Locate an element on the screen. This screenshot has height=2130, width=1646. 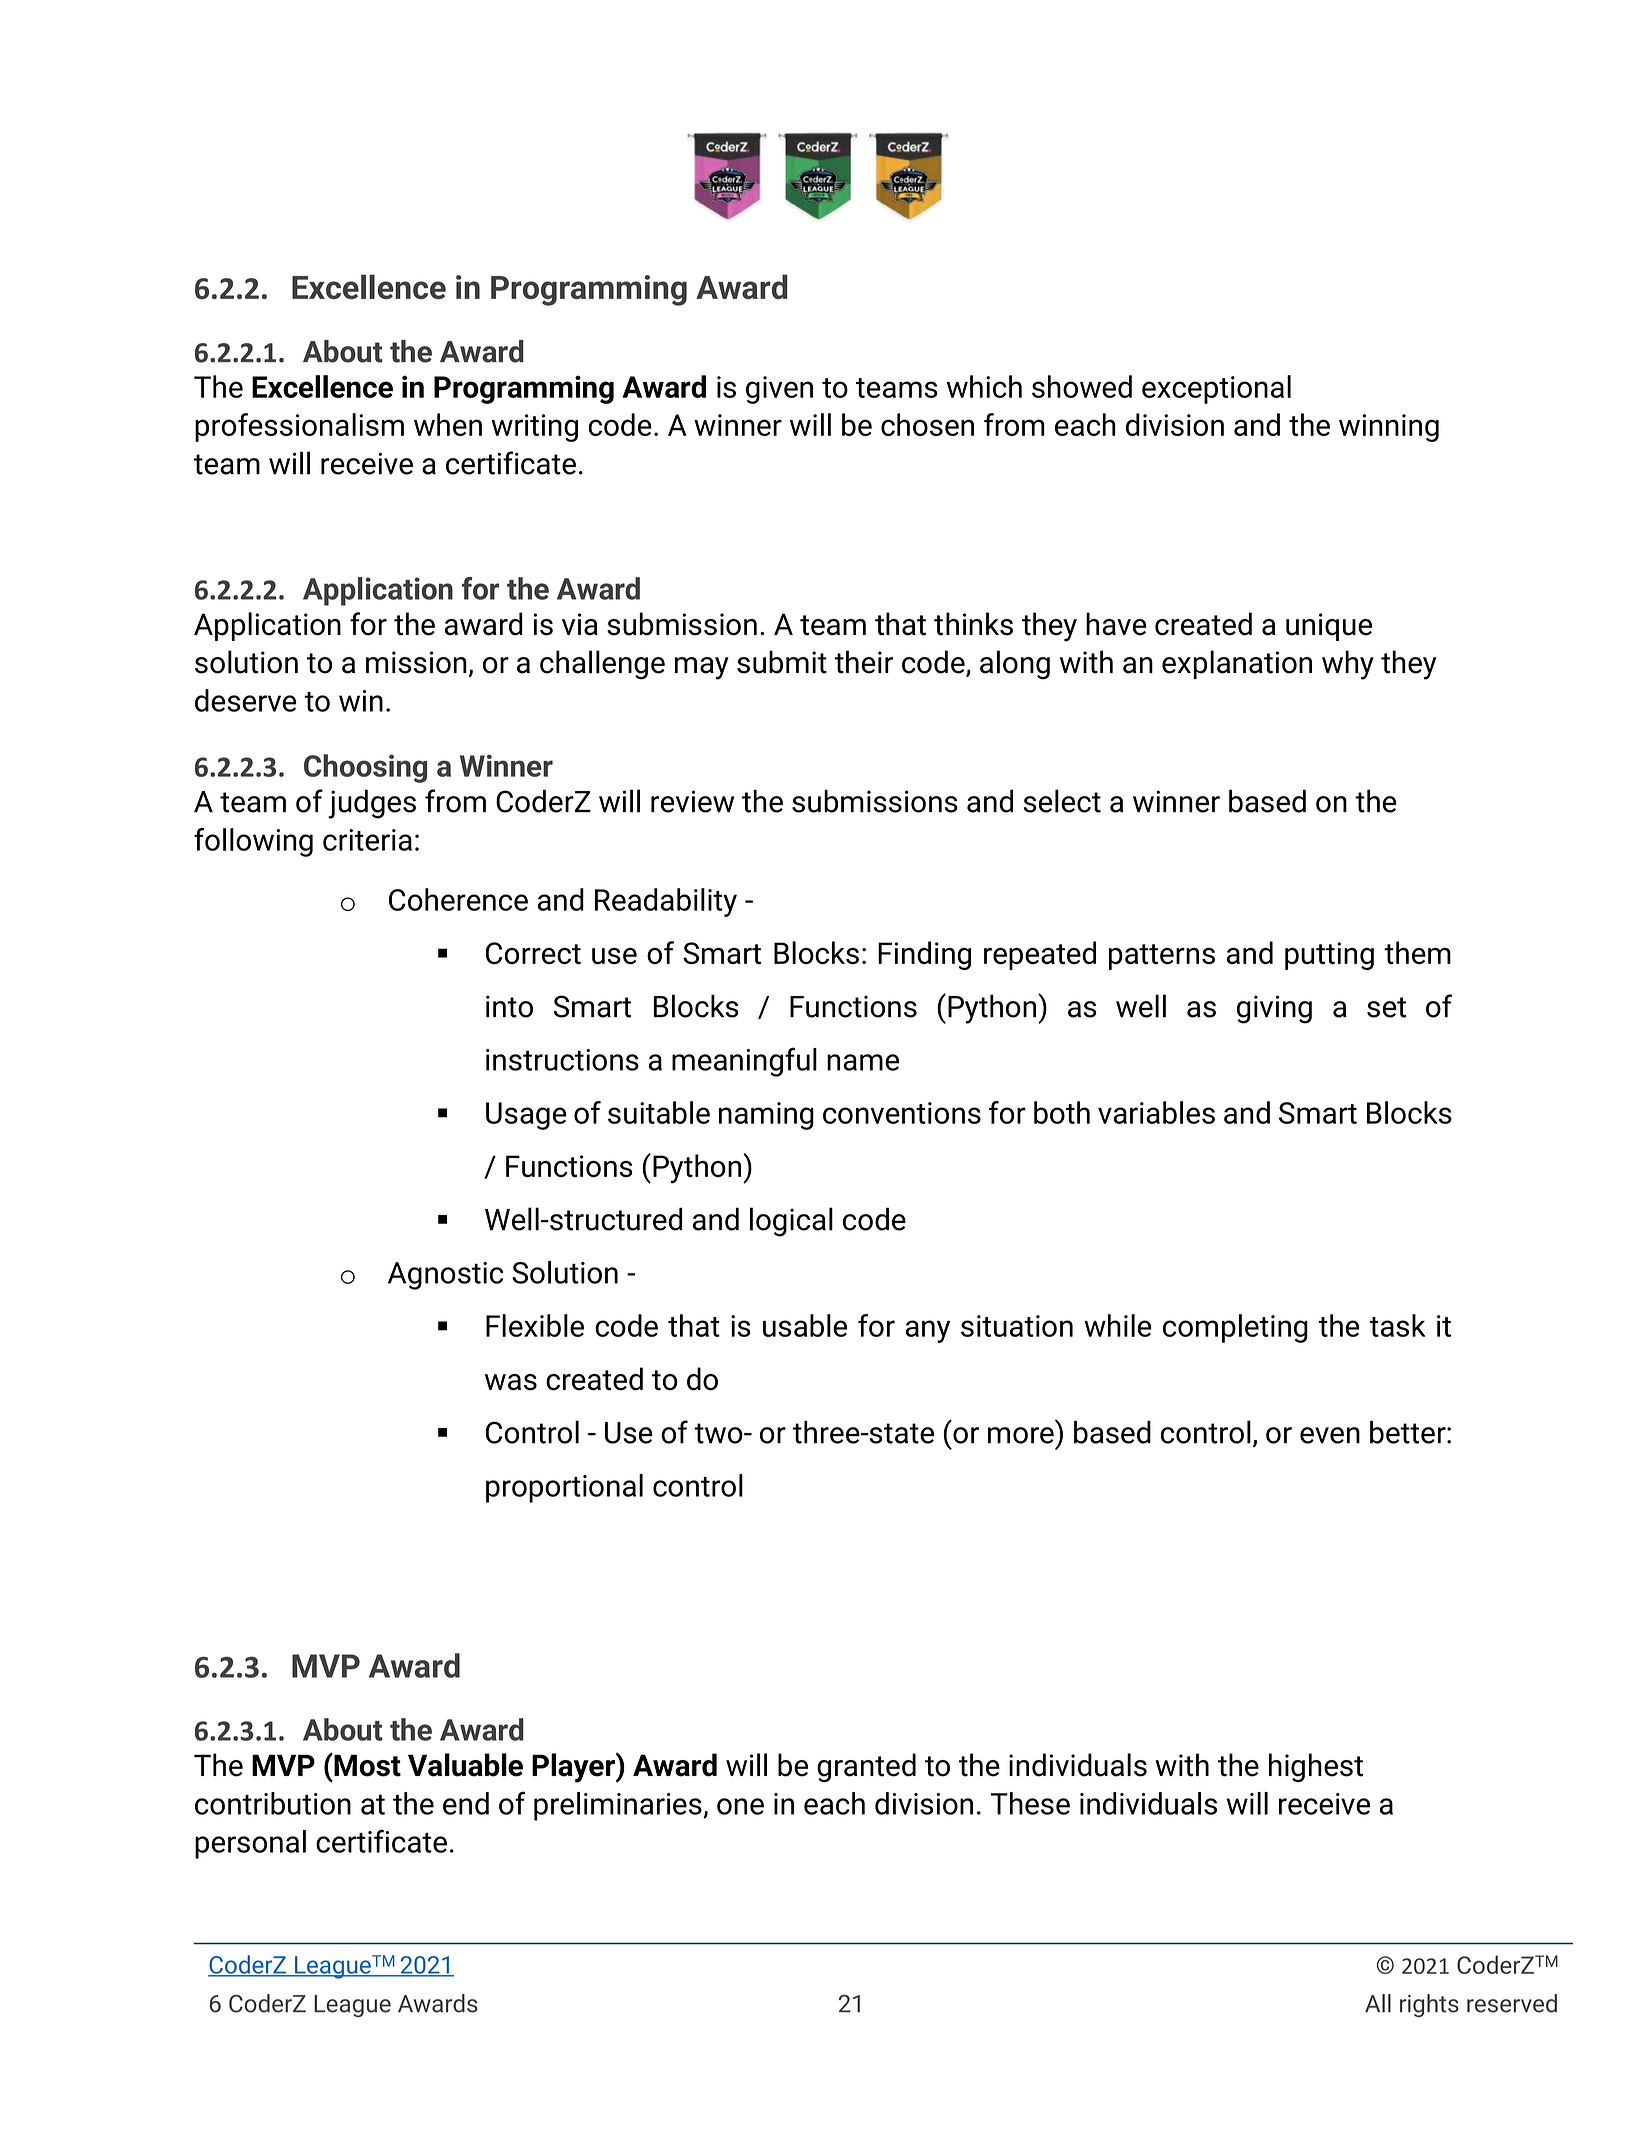
logical is located at coordinates (791, 1222).
